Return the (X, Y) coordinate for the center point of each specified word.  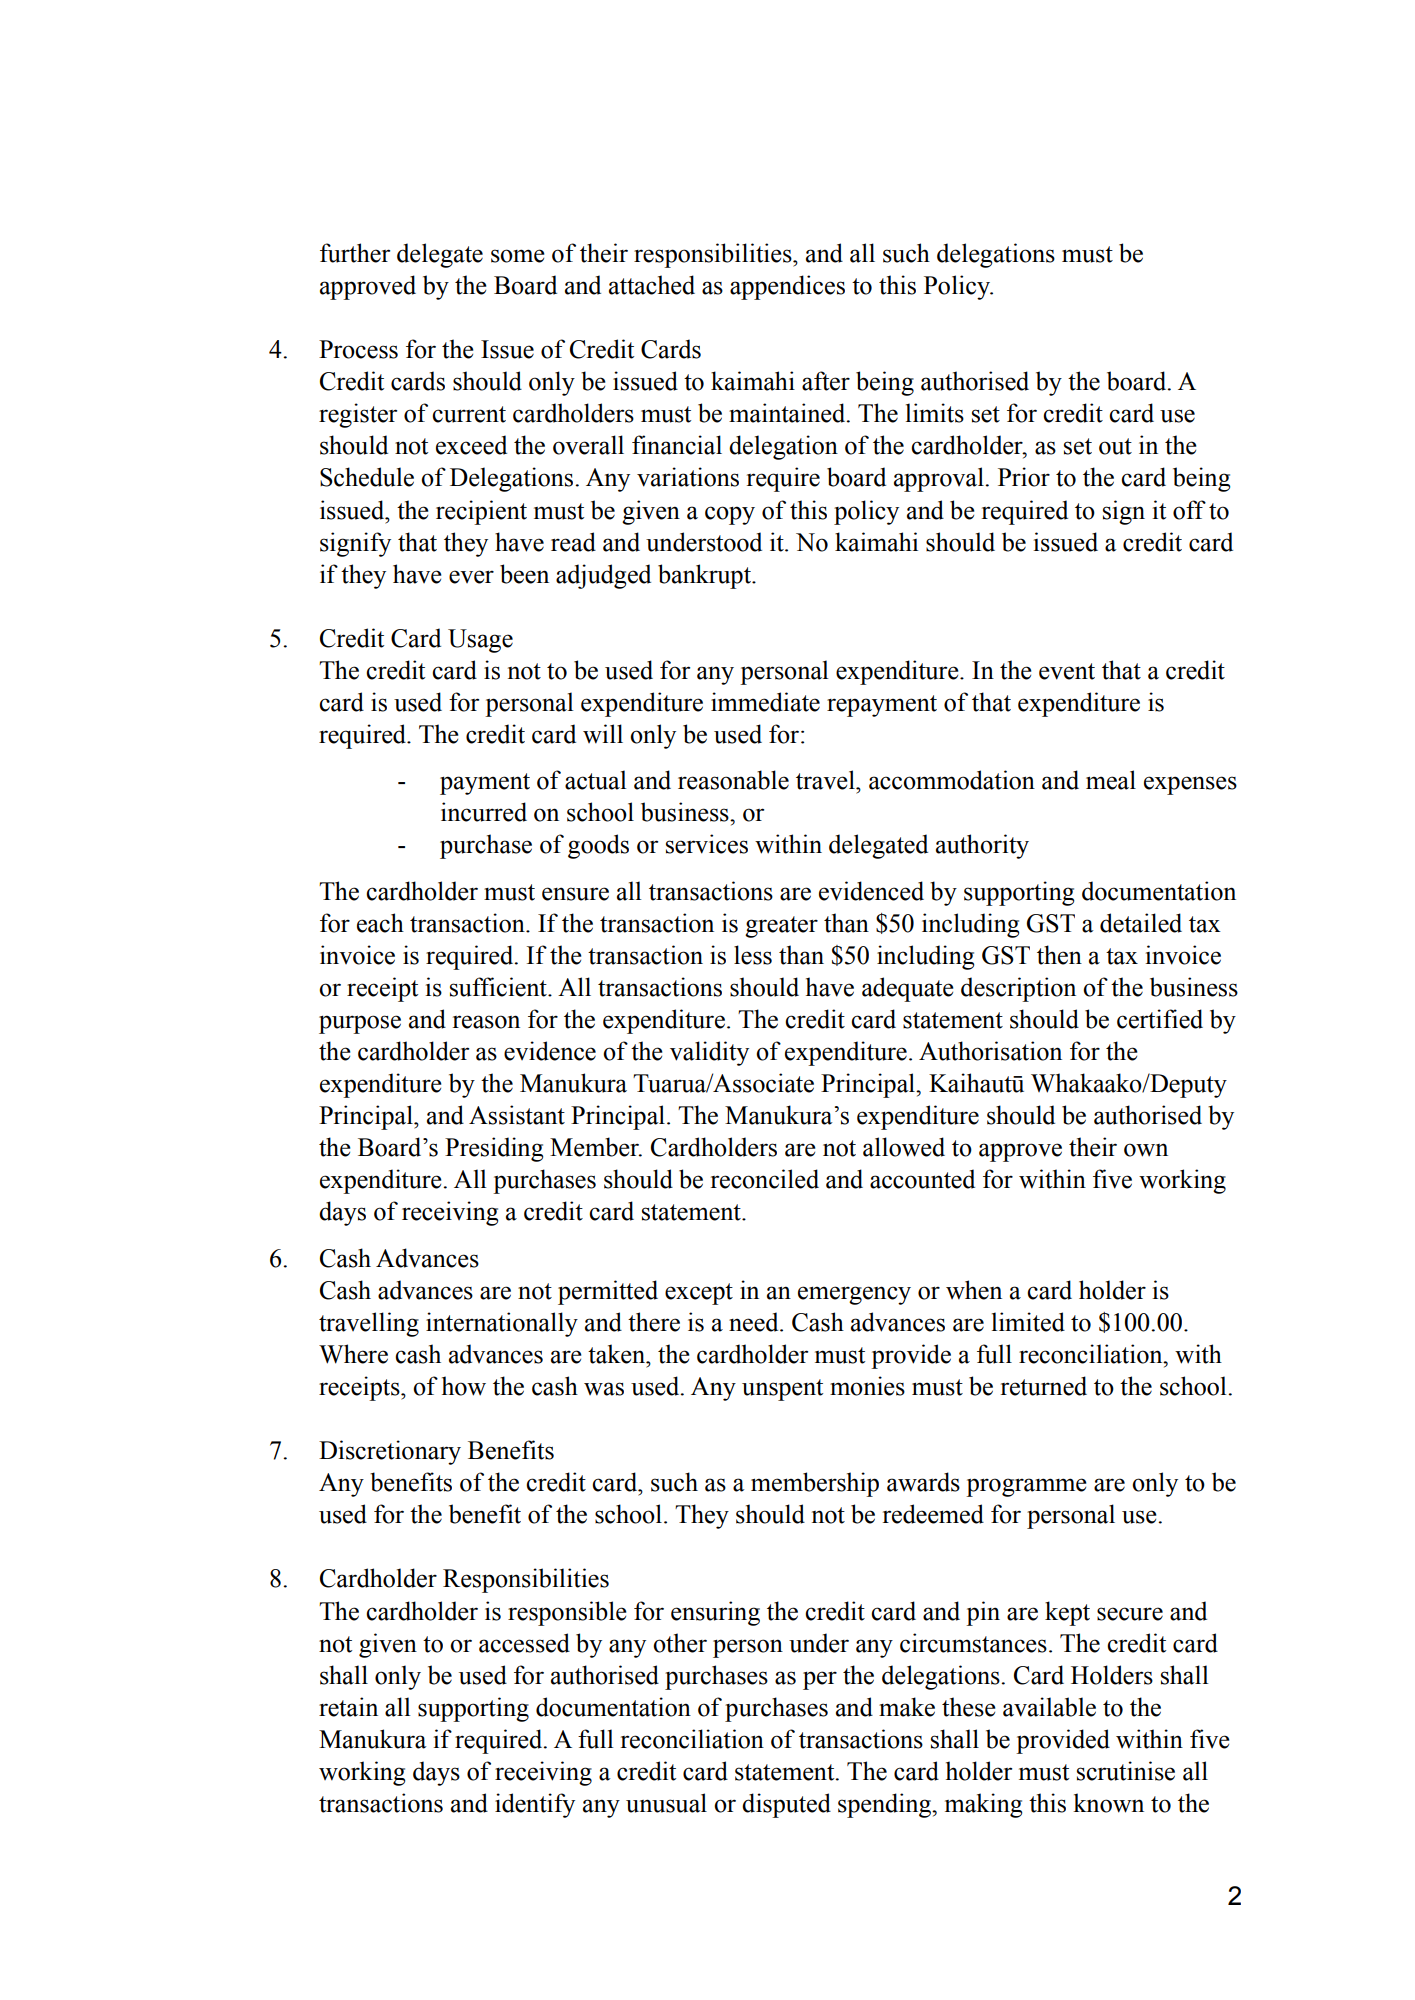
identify (535, 1805)
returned (1044, 1386)
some (518, 256)
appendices (787, 287)
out (1115, 446)
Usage (480, 641)
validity (709, 1053)
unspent (782, 1390)
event (1067, 671)
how (464, 1386)
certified (1160, 1019)
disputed (786, 1805)
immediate (765, 702)
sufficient (499, 987)
